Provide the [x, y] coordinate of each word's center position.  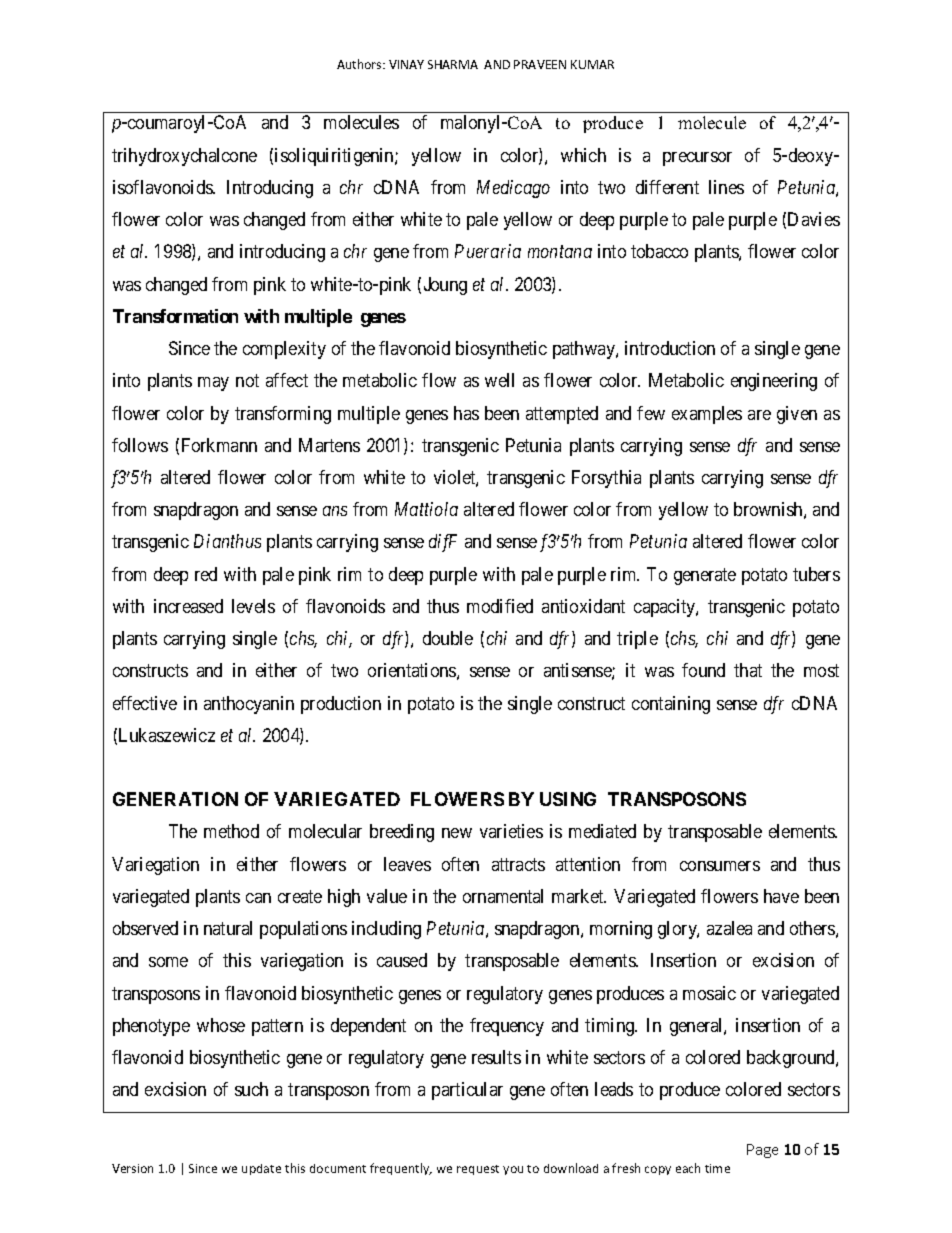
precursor [697, 159]
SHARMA [453, 64]
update [261, 1169]
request [478, 1170]
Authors [360, 64]
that [748, 670]
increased [188, 606]
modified [500, 606]
